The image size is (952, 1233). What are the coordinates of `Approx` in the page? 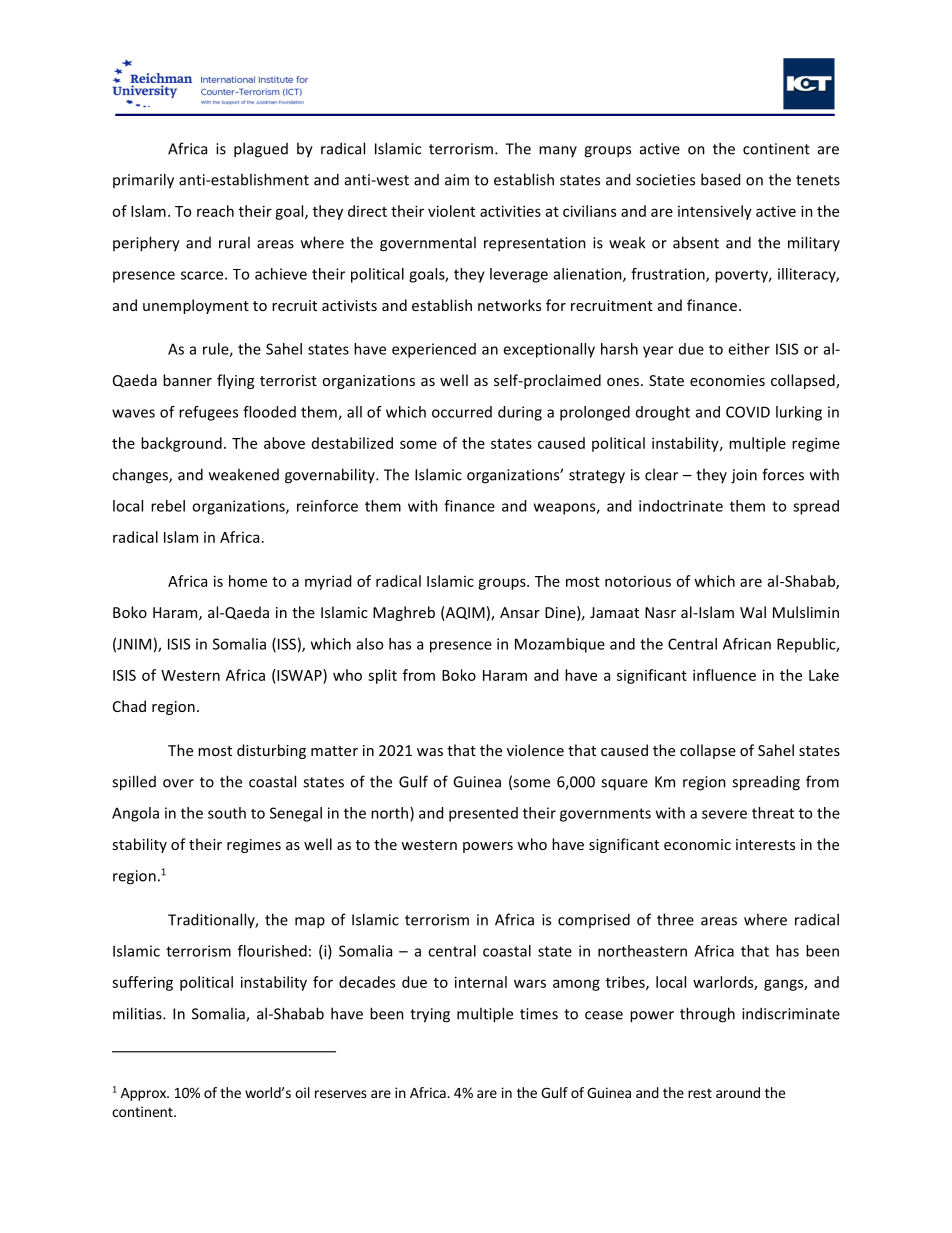 It's located at (144, 1094).
